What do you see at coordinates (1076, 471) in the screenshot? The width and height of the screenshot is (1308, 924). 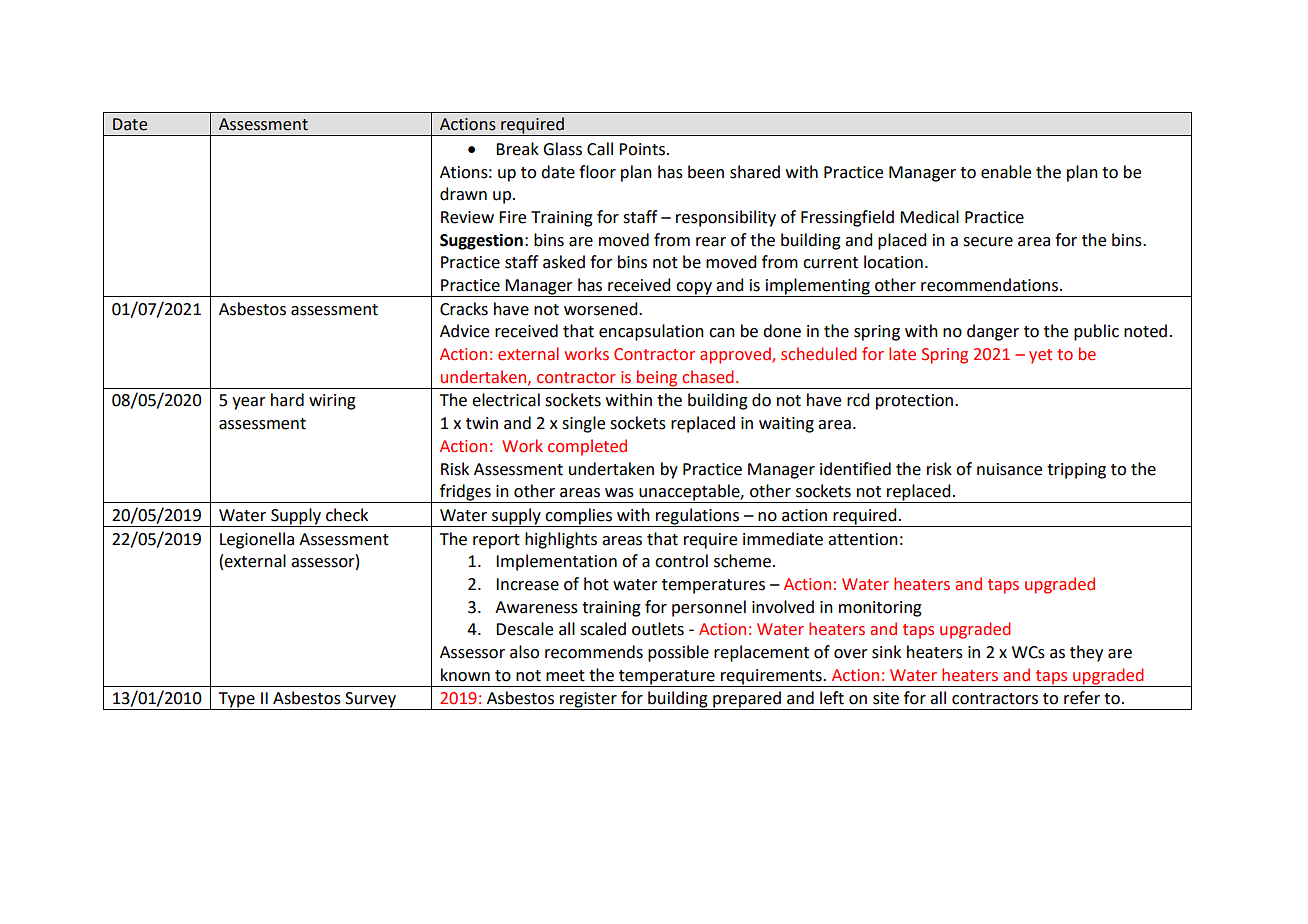 I see `tripping` at bounding box center [1076, 471].
